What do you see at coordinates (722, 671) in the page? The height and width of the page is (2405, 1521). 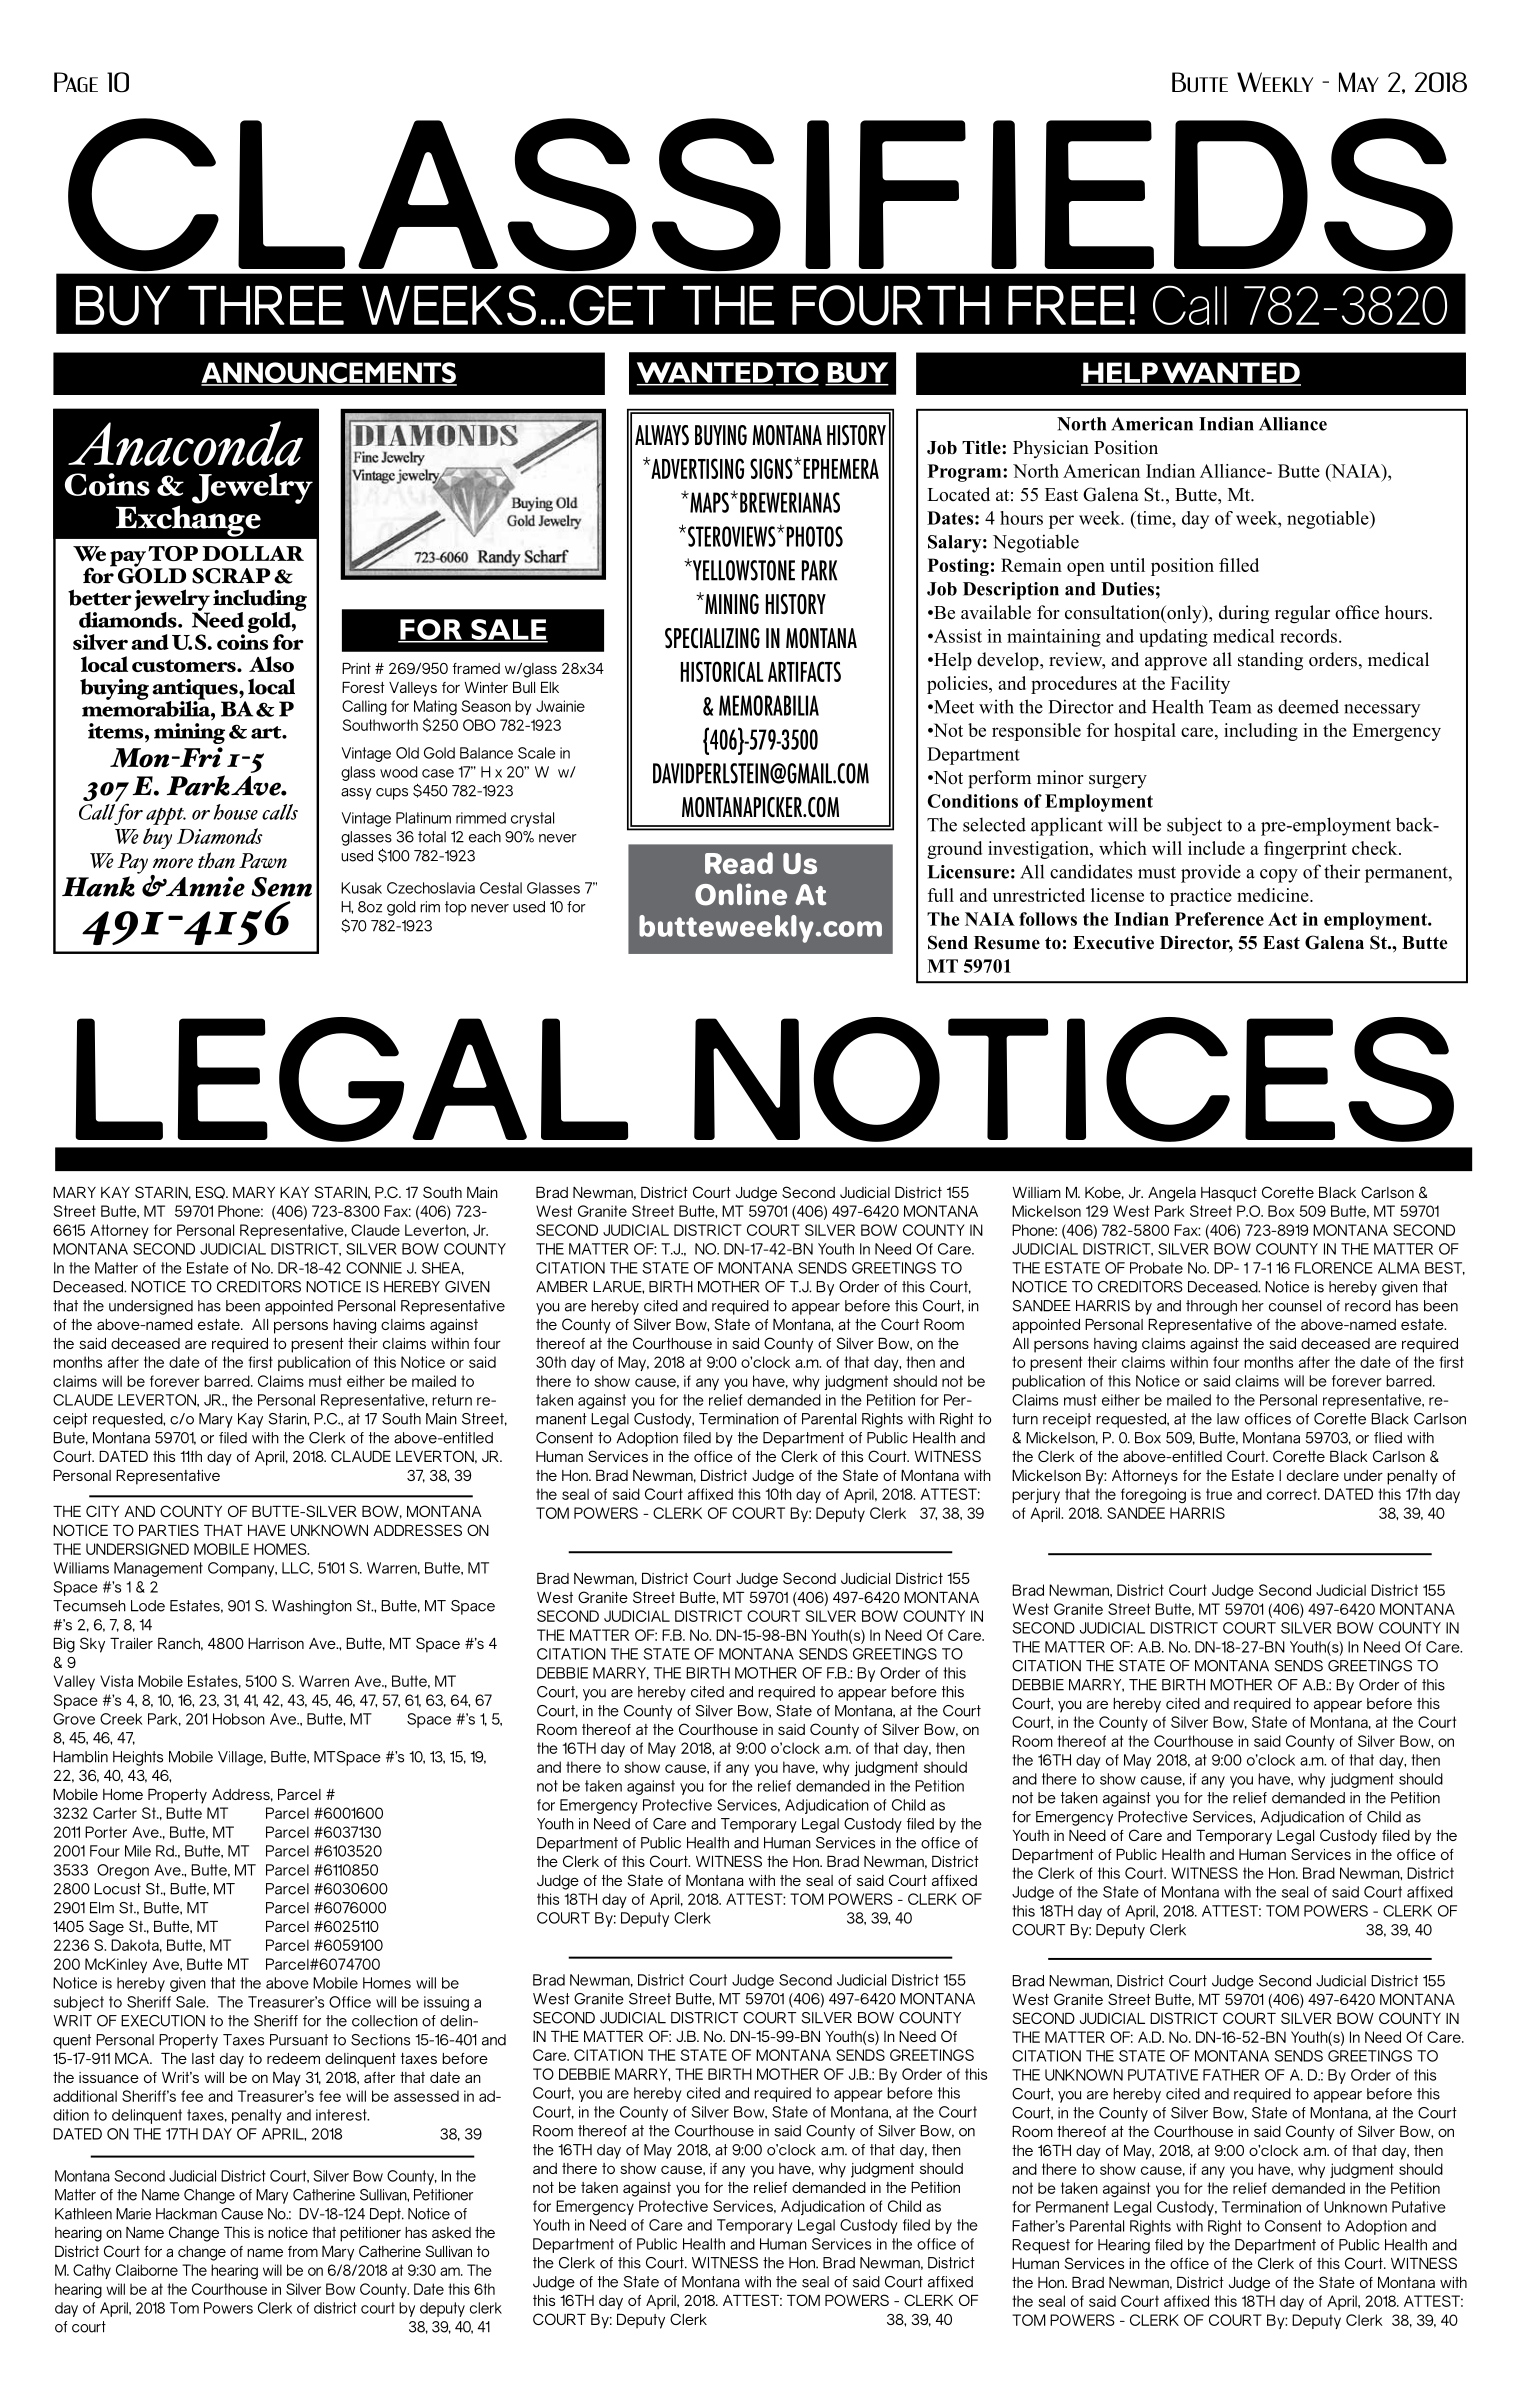 I see `HISTORICAL` at bounding box center [722, 671].
